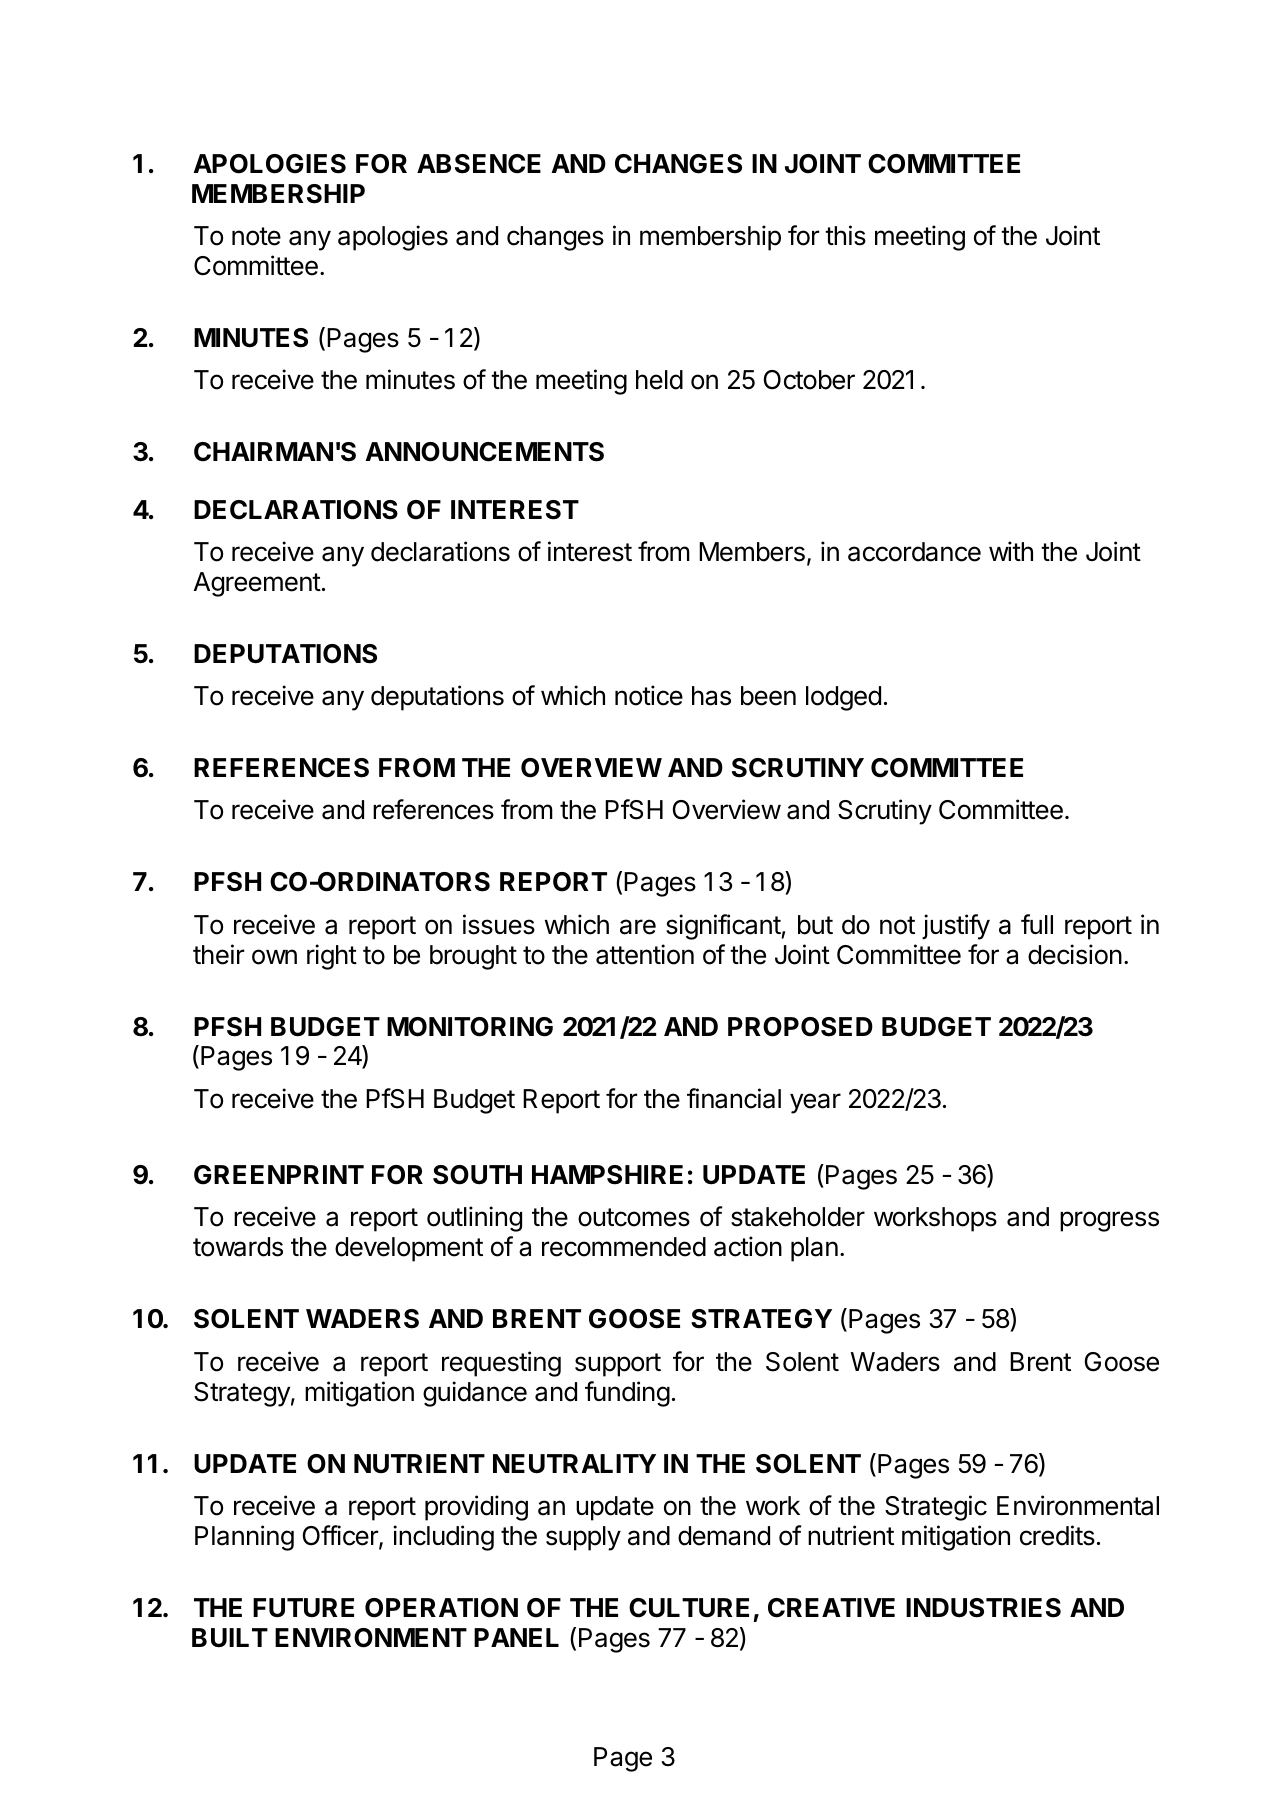  Describe the element at coordinates (303, 1608) in the screenshot. I see `FUTURE` at that location.
